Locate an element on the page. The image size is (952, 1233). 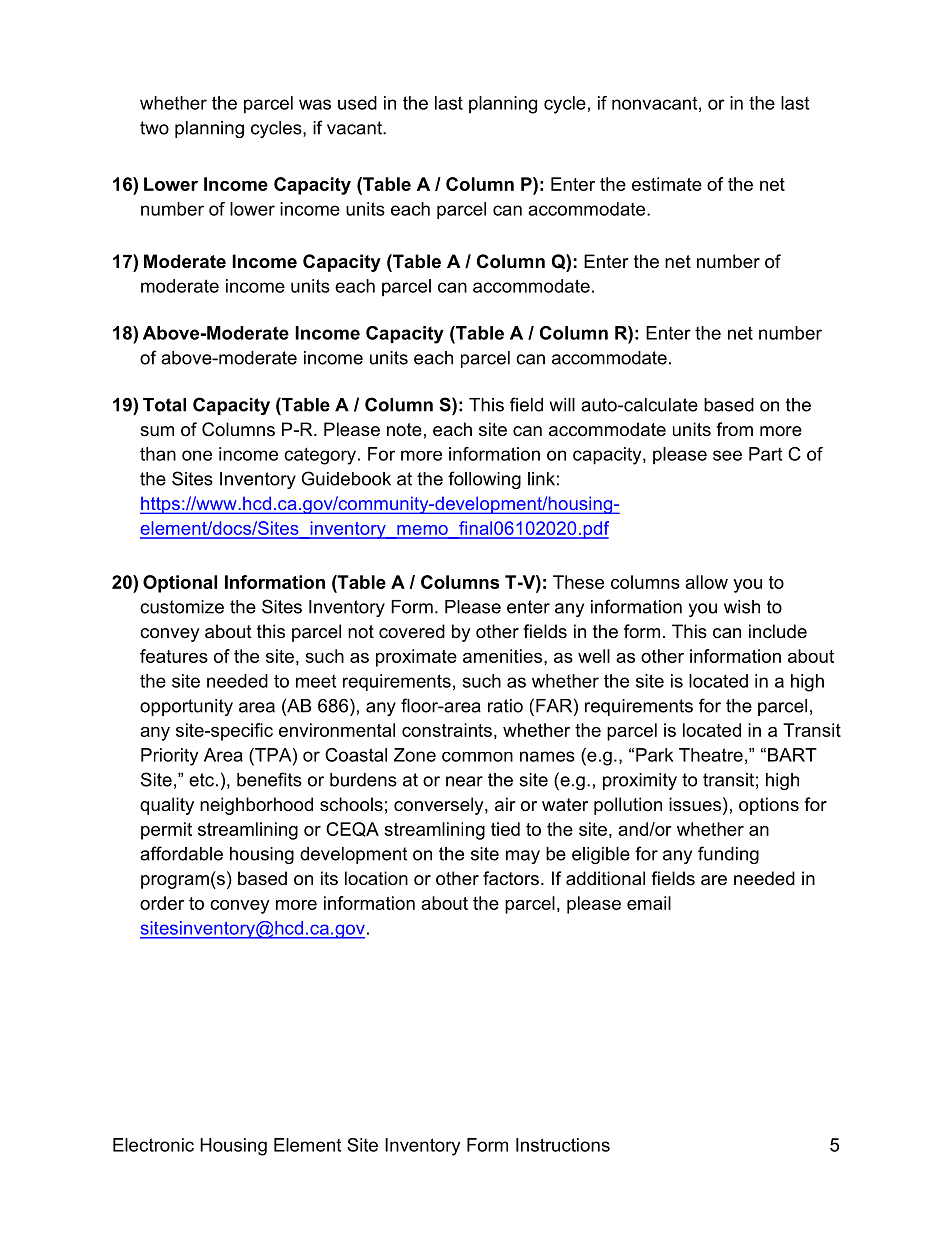
see is located at coordinates (727, 455).
